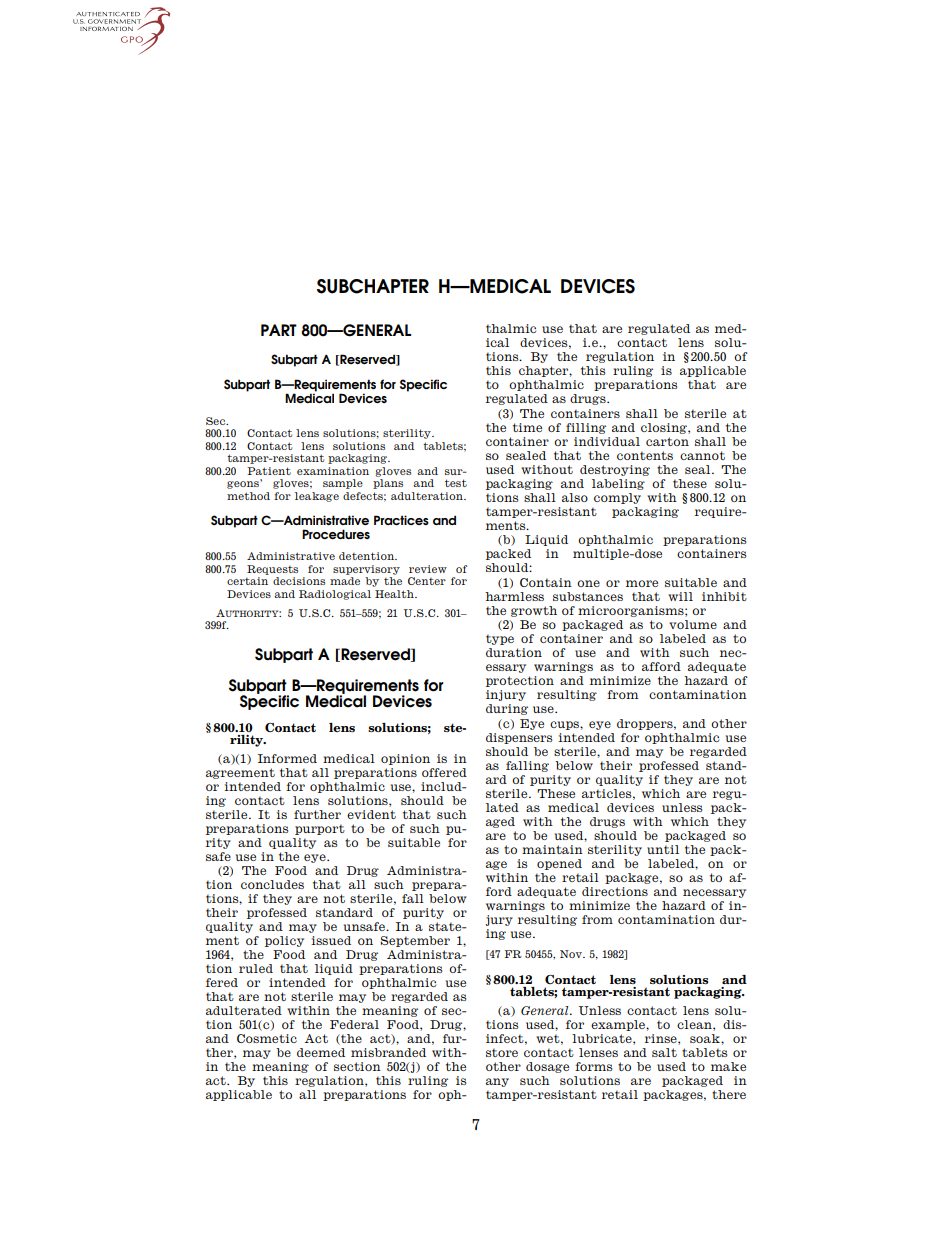 This image has height=1233, width=952. What do you see at coordinates (502, 1052) in the image?
I see `store` at bounding box center [502, 1052].
